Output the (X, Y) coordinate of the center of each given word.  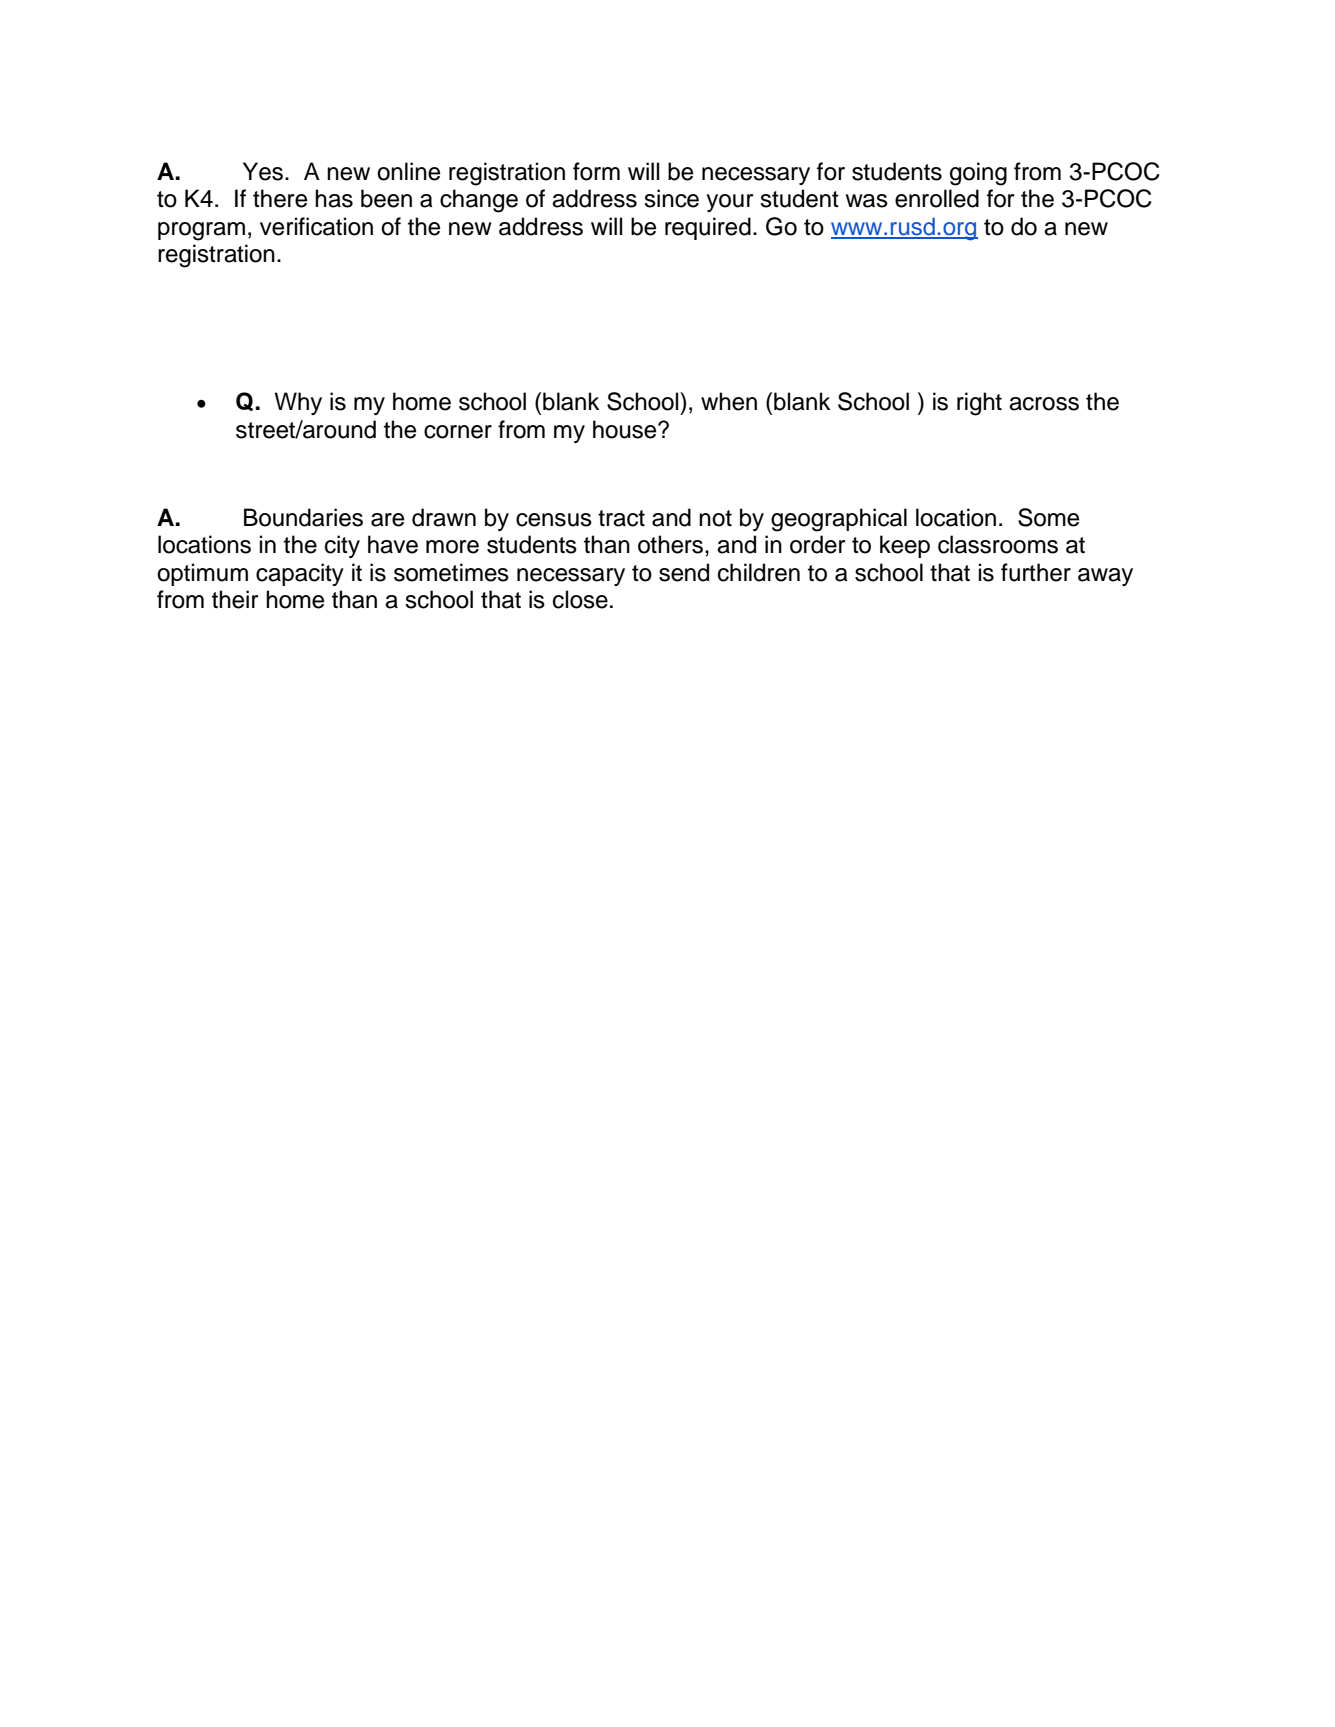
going (978, 174)
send (684, 572)
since (671, 198)
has (334, 198)
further (1036, 572)
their (235, 599)
